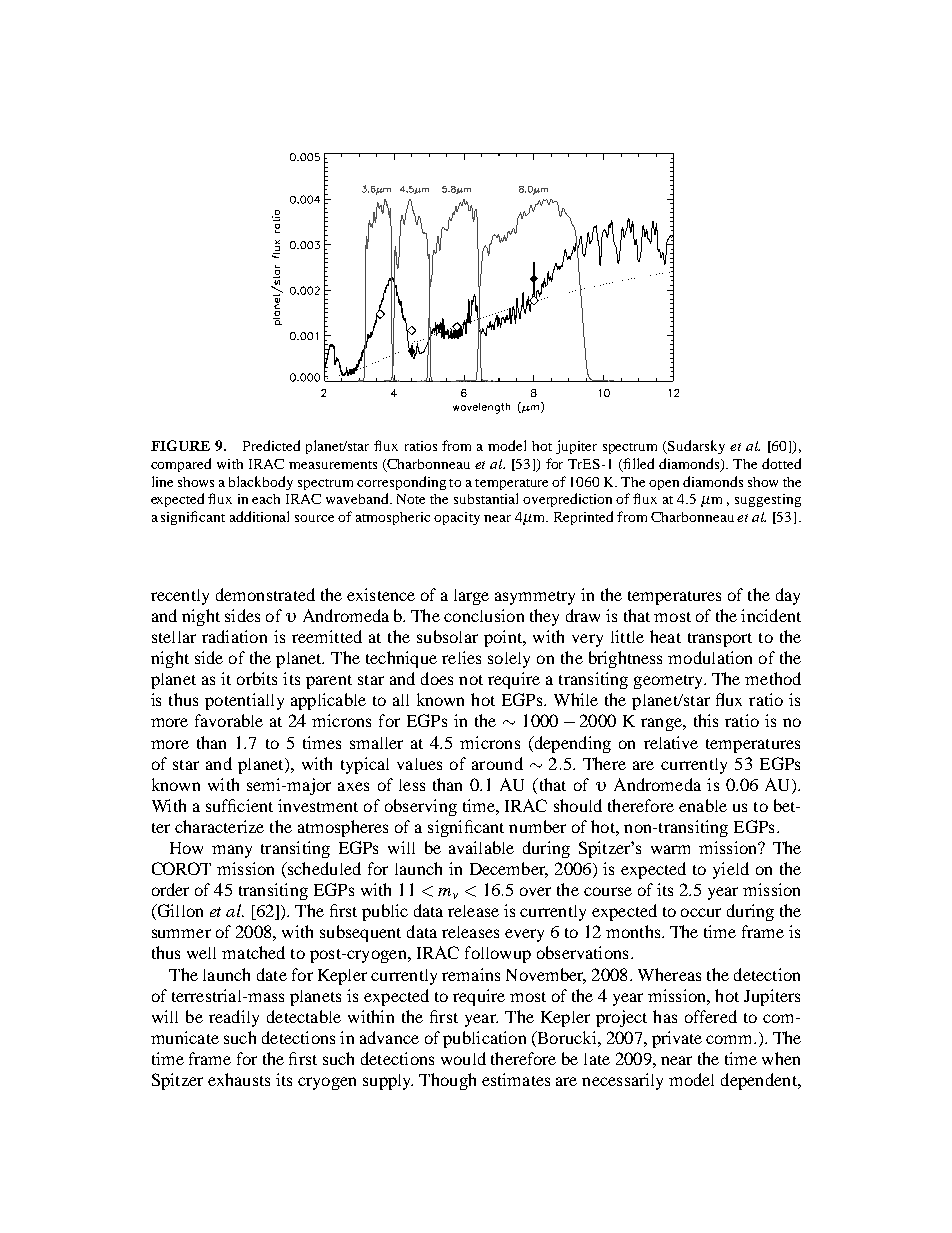  Describe the element at coordinates (261, 483) in the screenshot. I see `blackbody` at that location.
